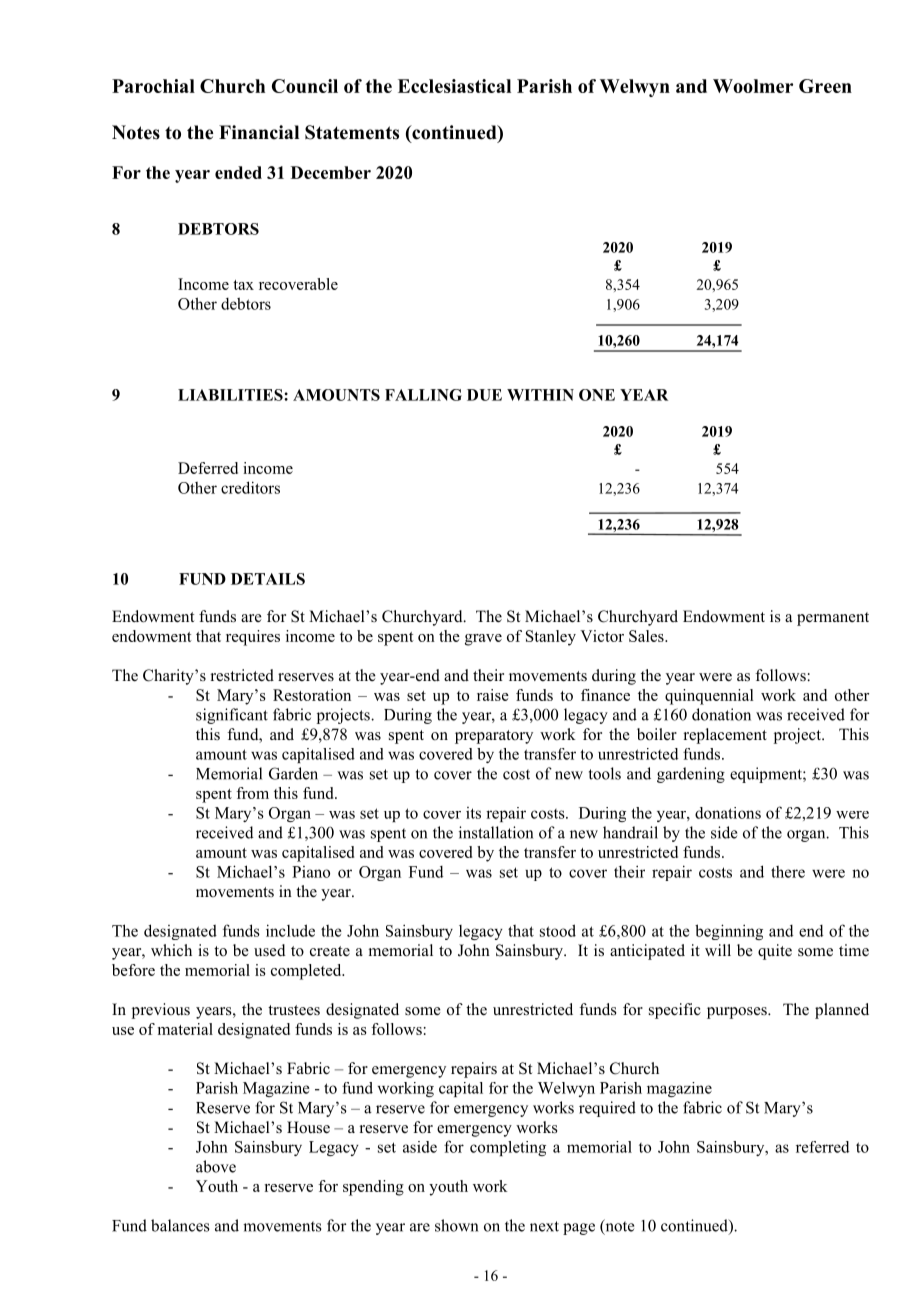  I want to click on Green, so click(825, 86).
